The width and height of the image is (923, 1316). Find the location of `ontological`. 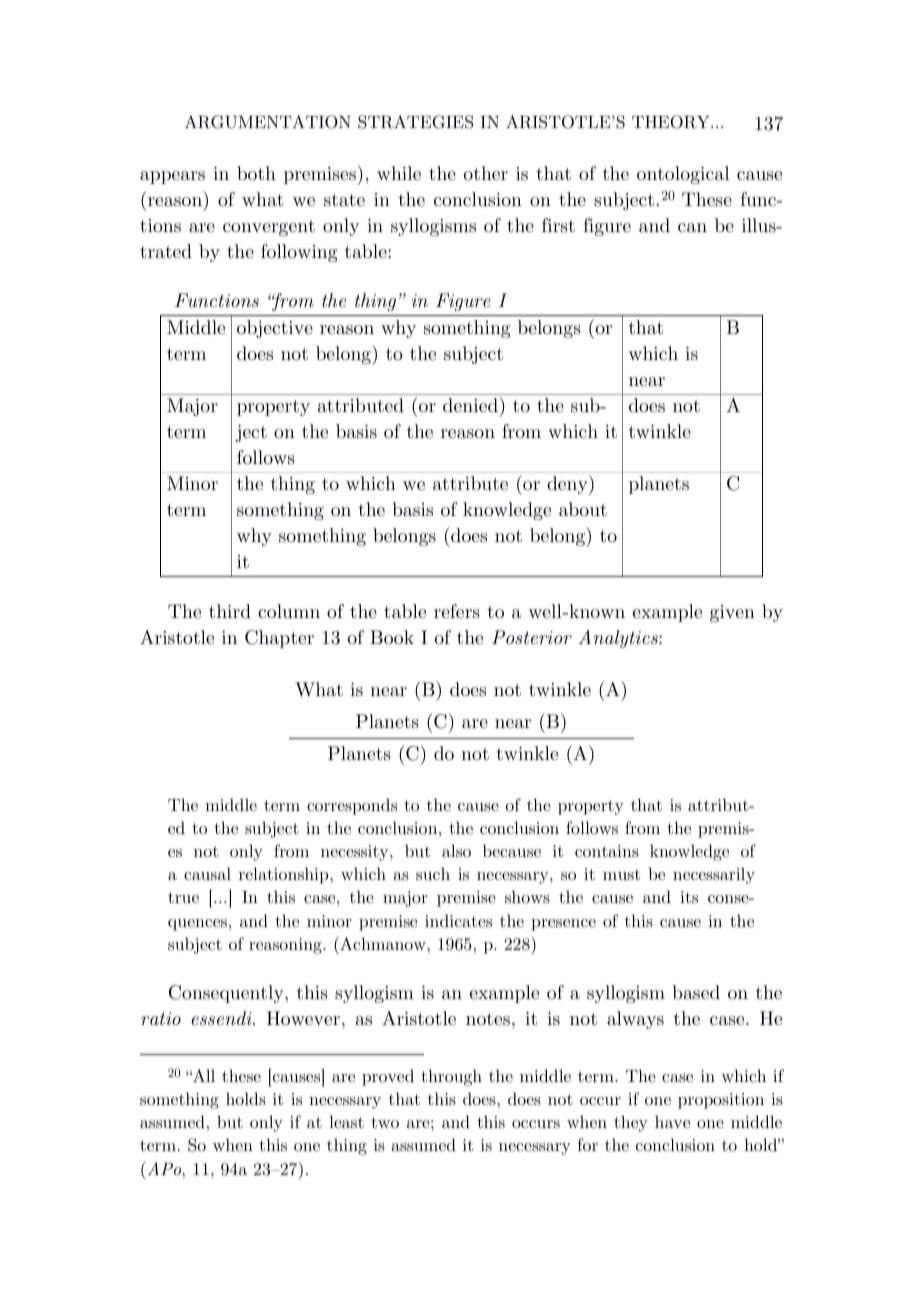

ontological is located at coordinates (683, 175).
